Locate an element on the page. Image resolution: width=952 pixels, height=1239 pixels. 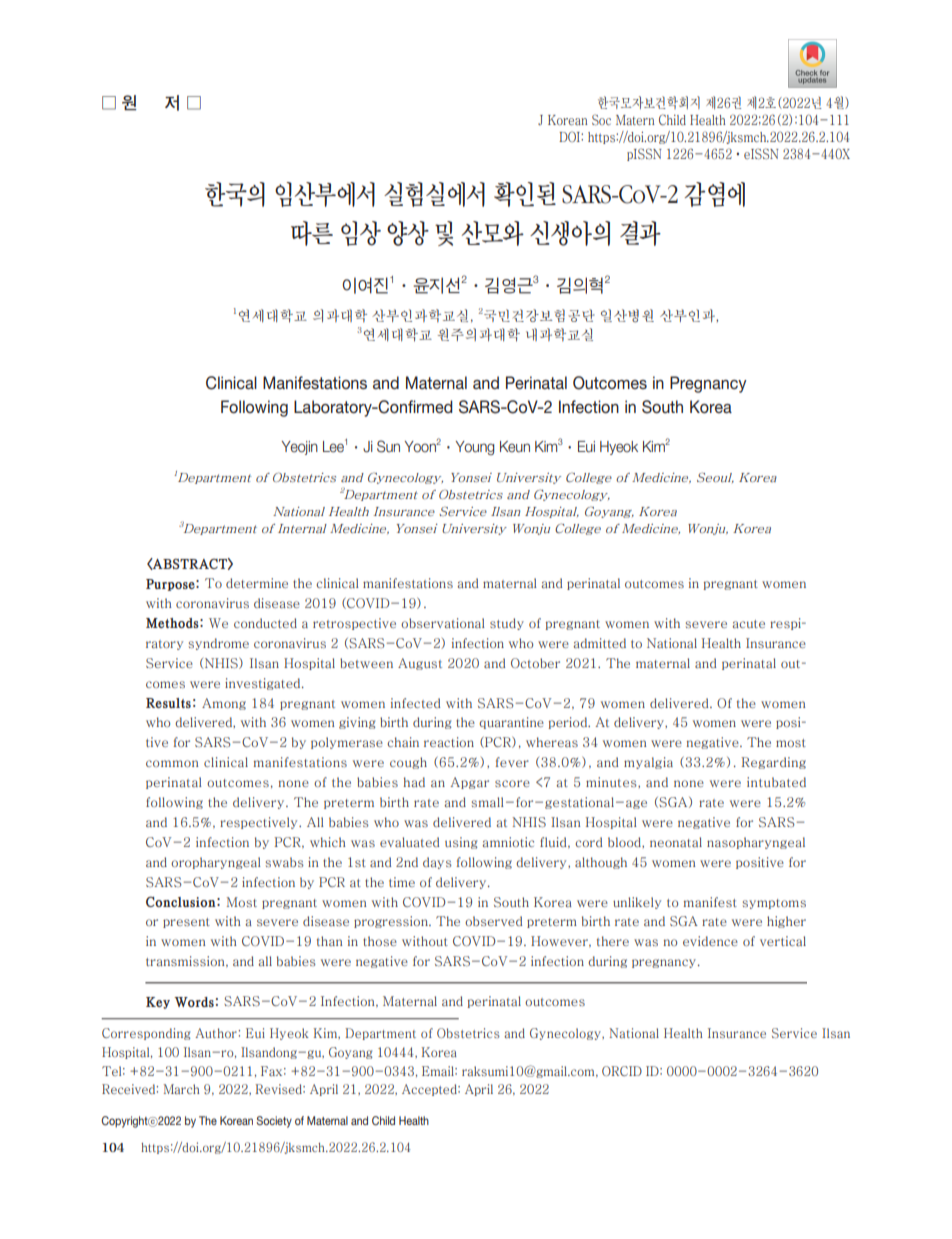
investigated is located at coordinates (264, 684).
